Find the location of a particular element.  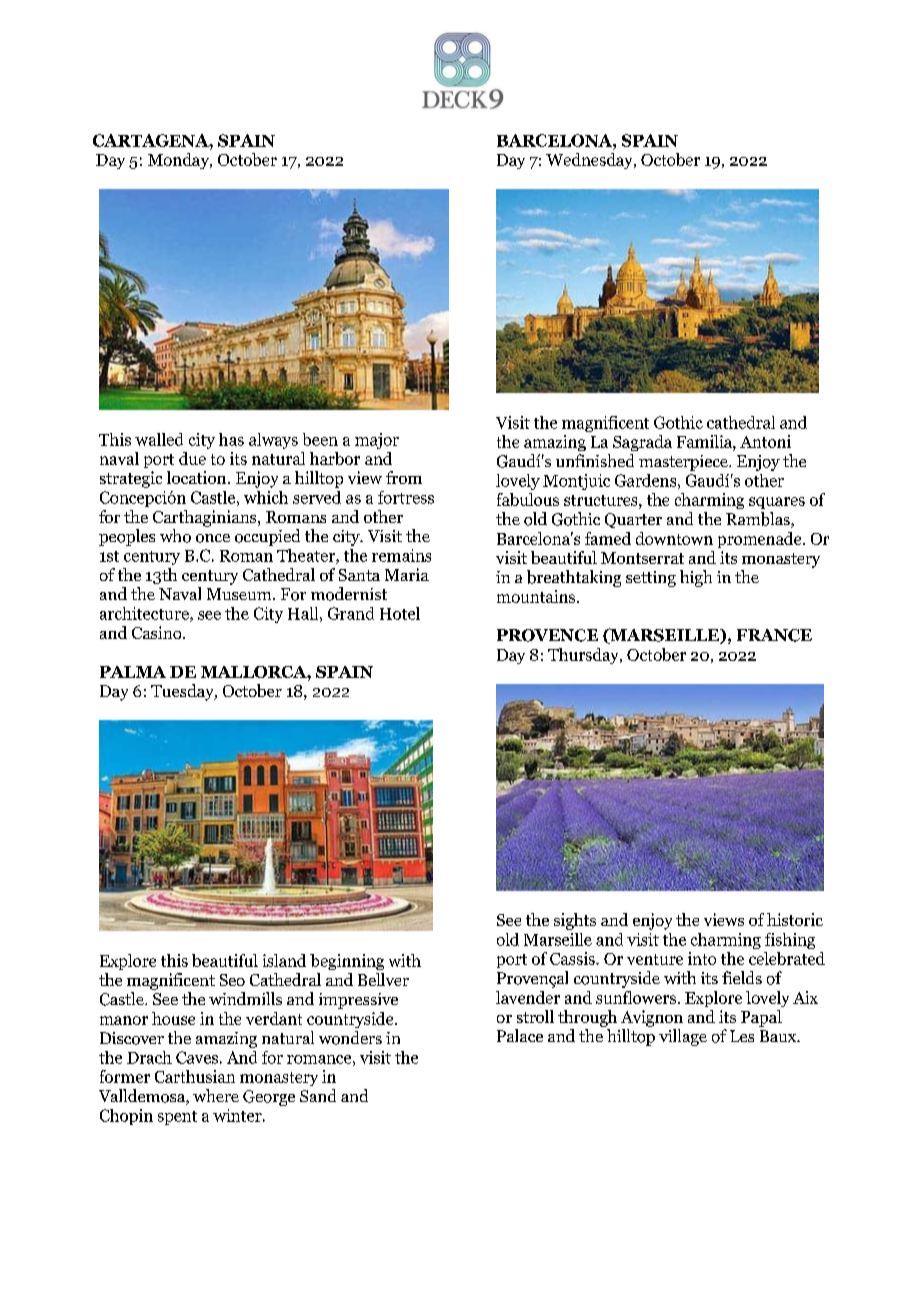

where is located at coordinates (216, 1095).
